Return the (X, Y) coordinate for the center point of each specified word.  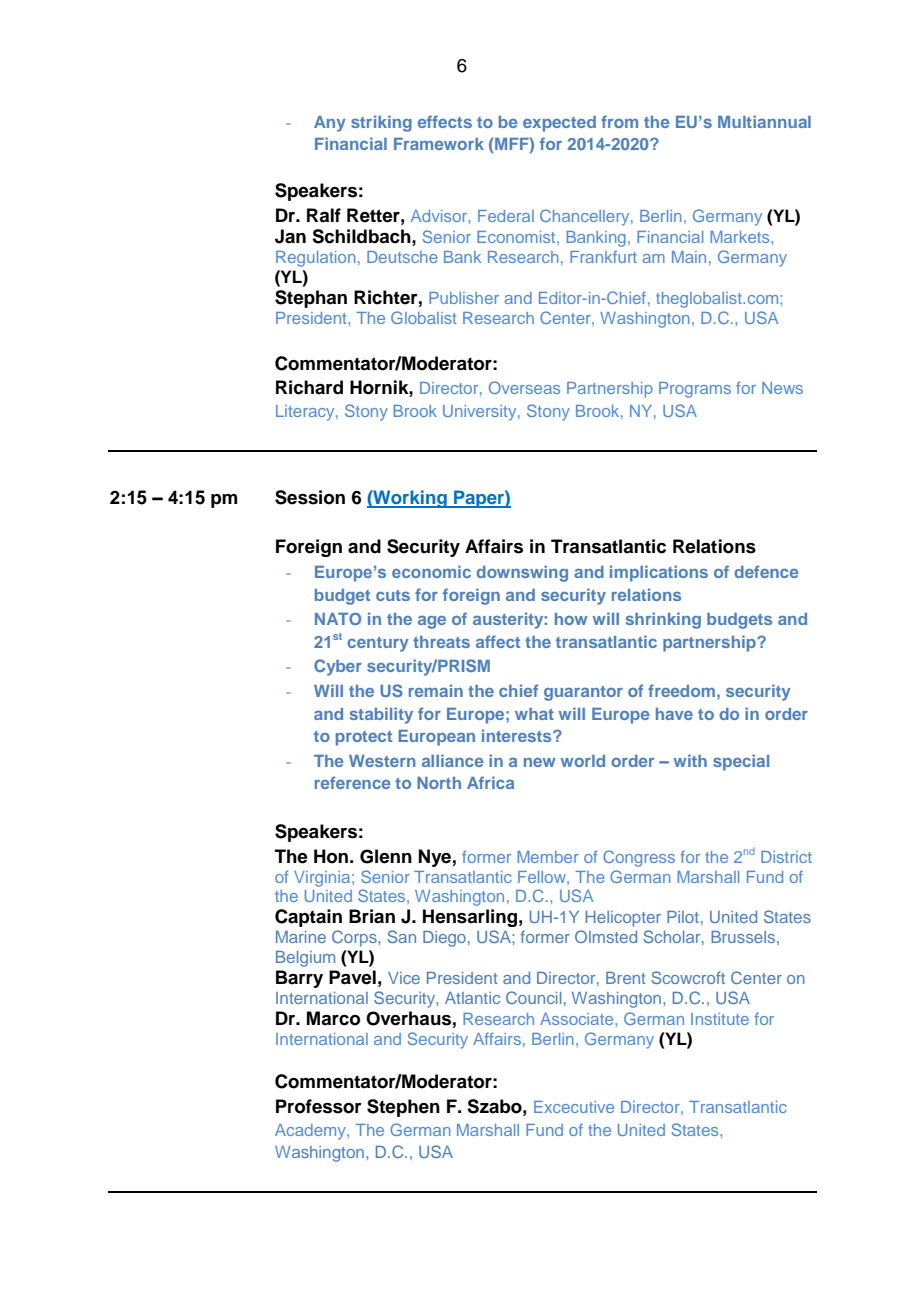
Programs (695, 390)
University (481, 413)
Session (310, 497)
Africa (490, 782)
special (741, 762)
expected (559, 124)
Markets (741, 237)
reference (353, 782)
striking (381, 123)
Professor (319, 1106)
